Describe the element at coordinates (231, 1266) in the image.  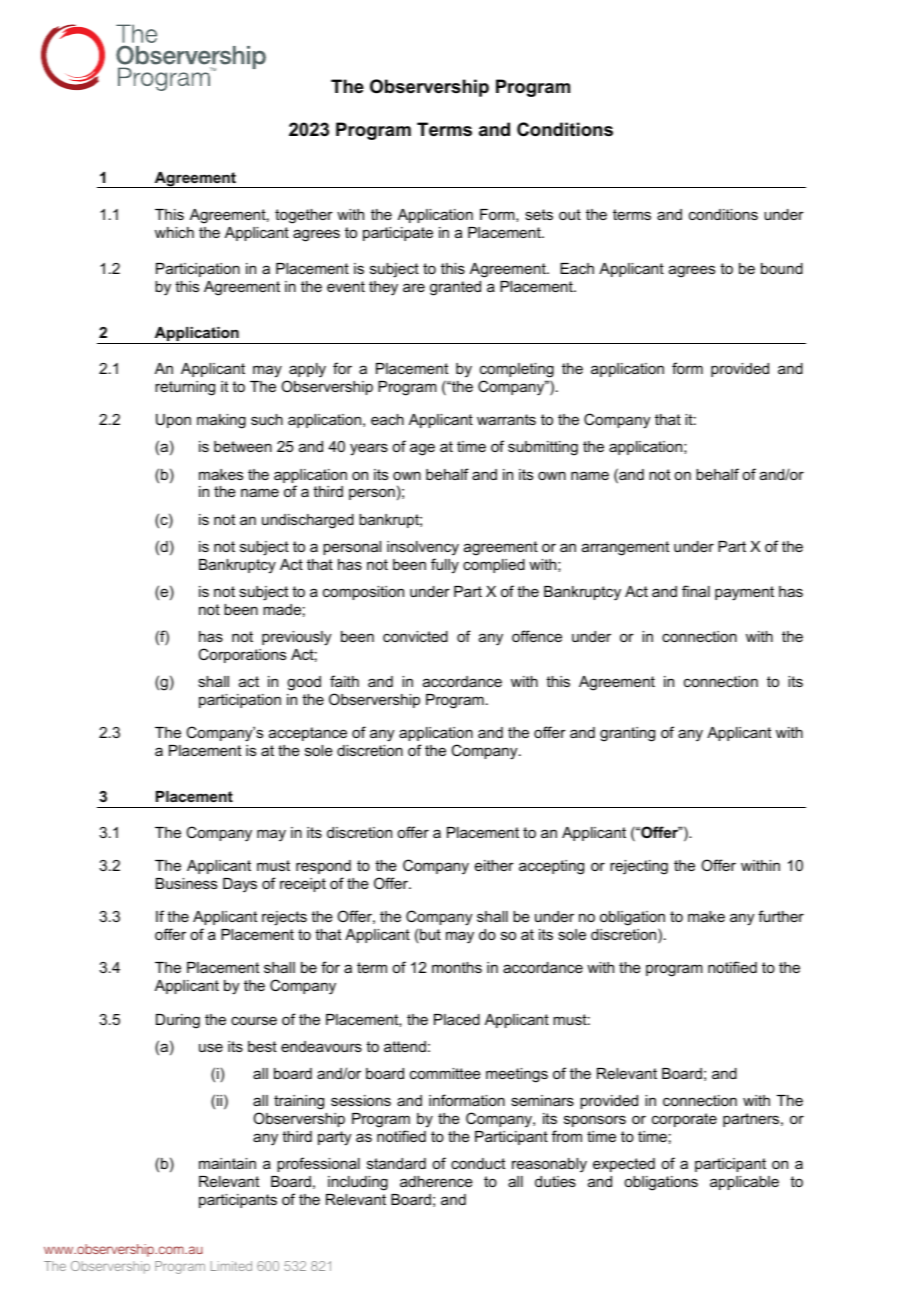
I see `Limited` at that location.
